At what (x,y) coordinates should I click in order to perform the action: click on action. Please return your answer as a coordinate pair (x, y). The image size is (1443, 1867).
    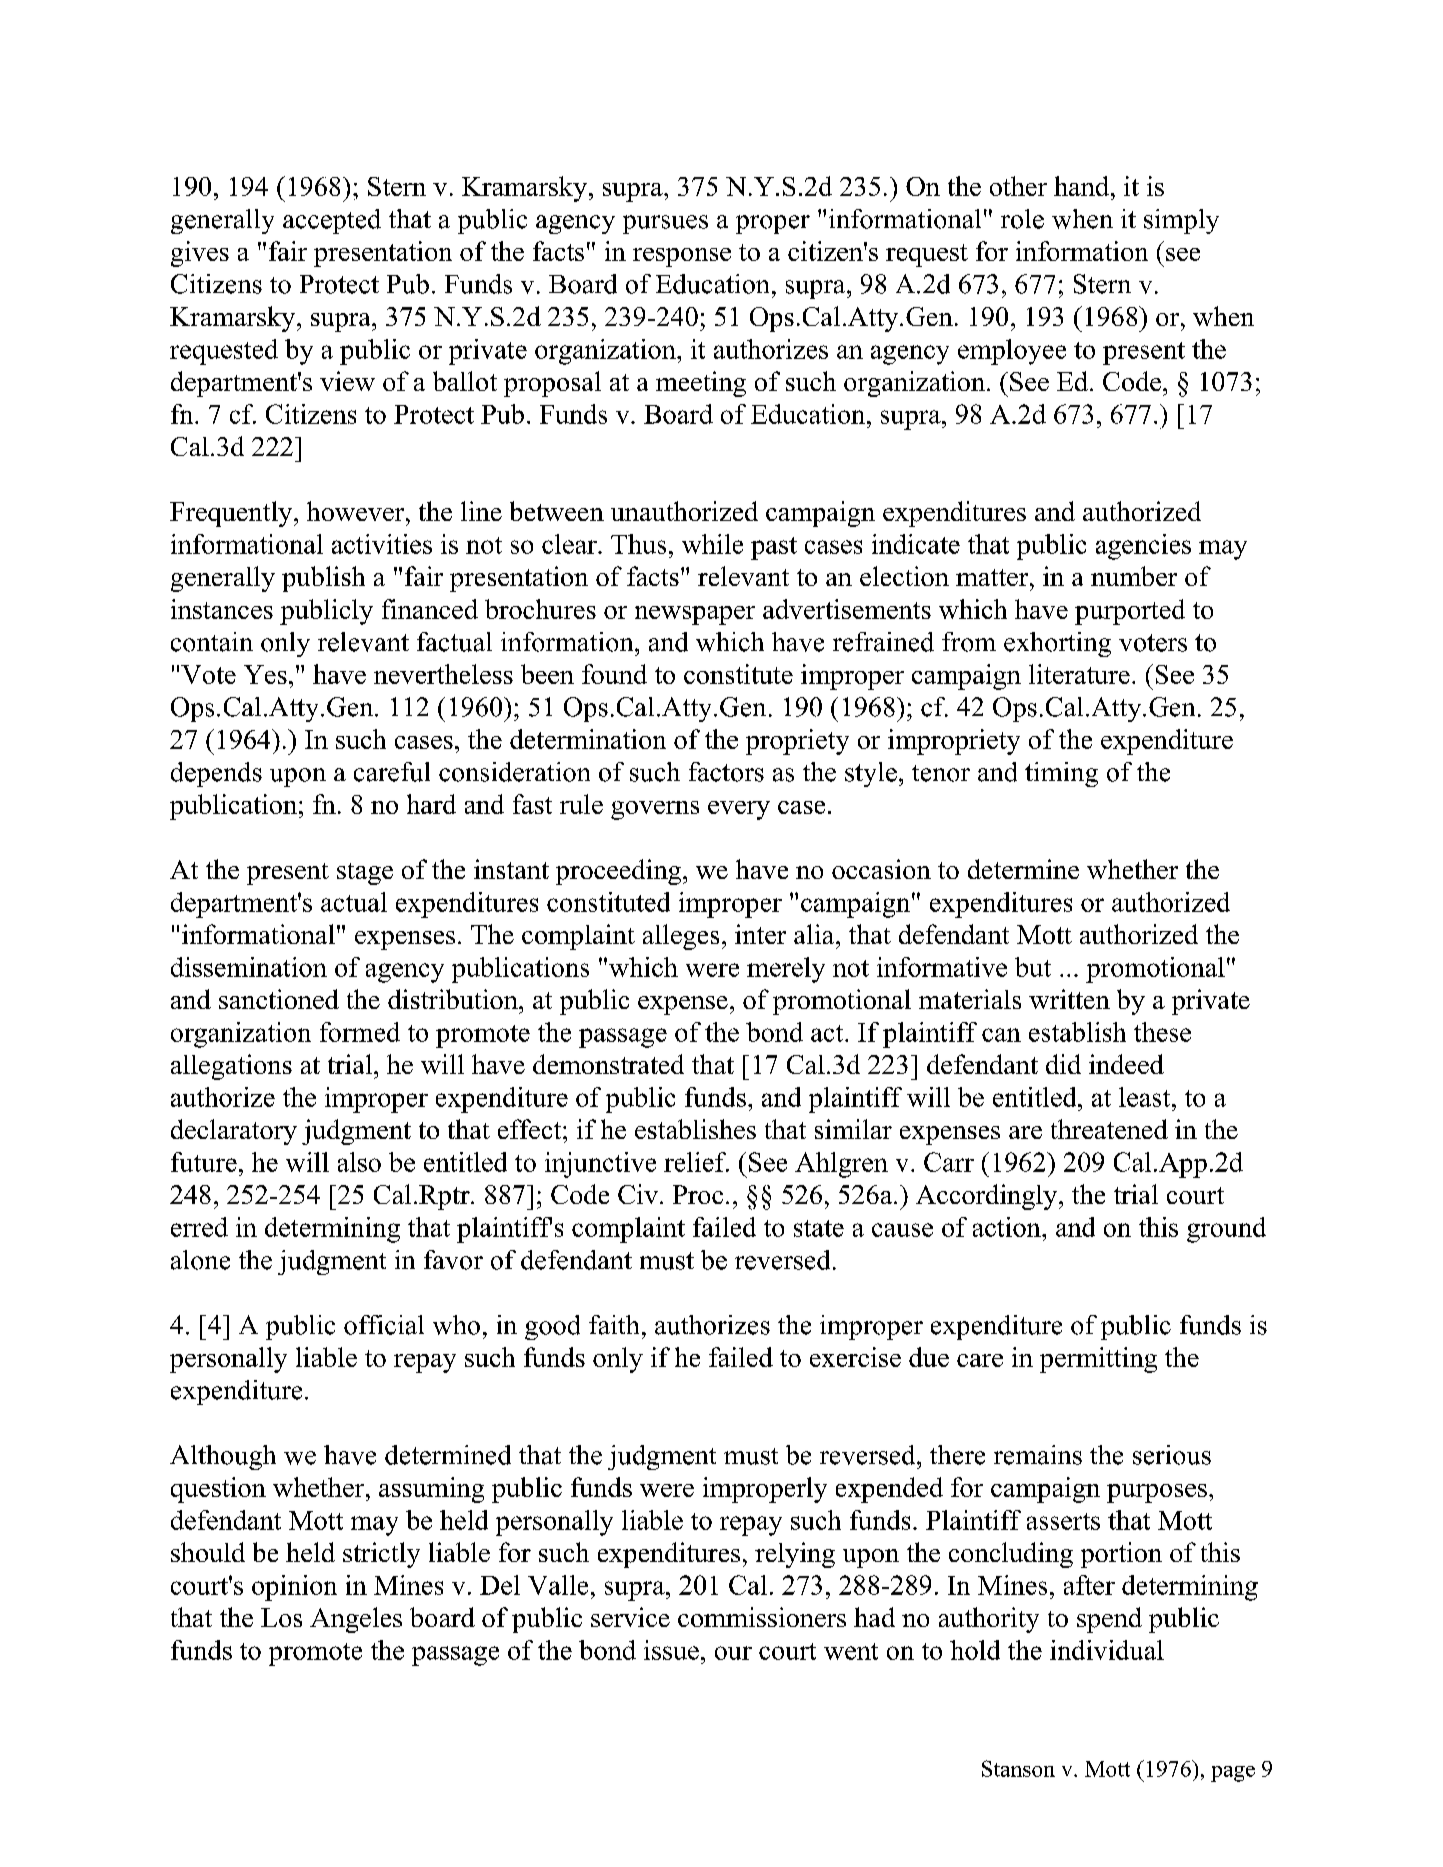
    Looking at the image, I should click on (1008, 1227).
